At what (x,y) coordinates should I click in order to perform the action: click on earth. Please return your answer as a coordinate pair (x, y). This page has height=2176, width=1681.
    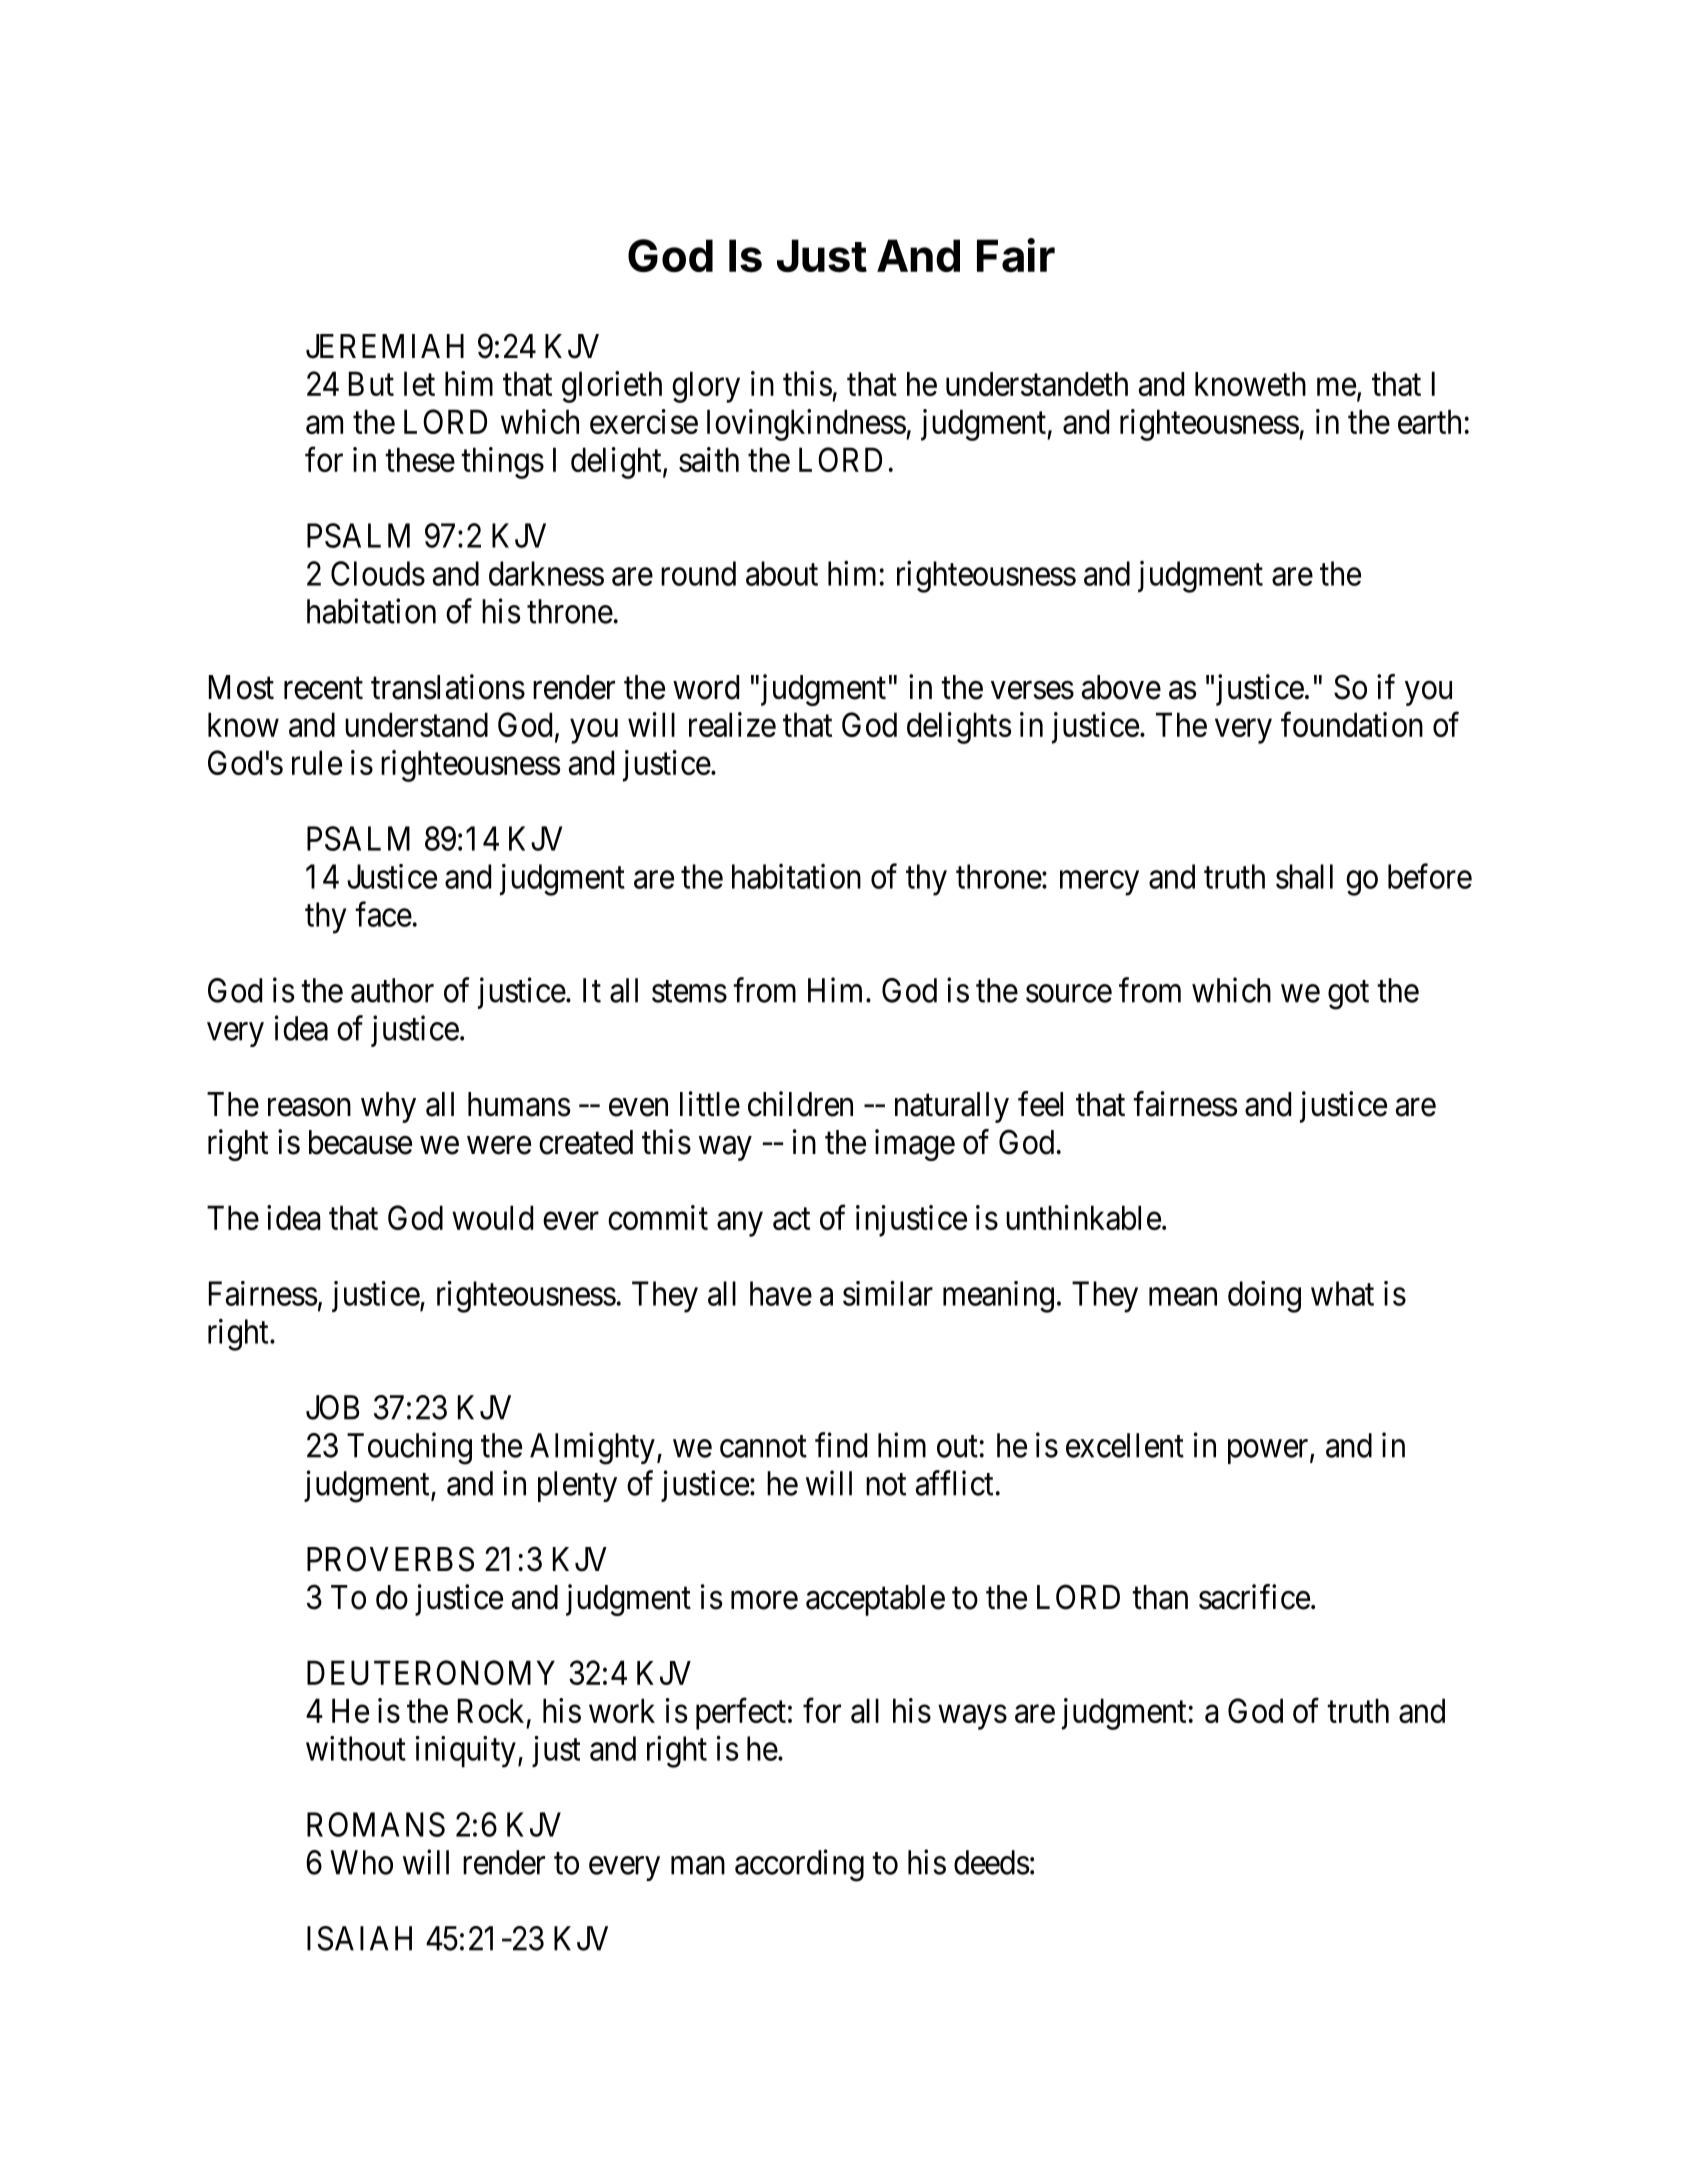
    Looking at the image, I should click on (1429, 421).
